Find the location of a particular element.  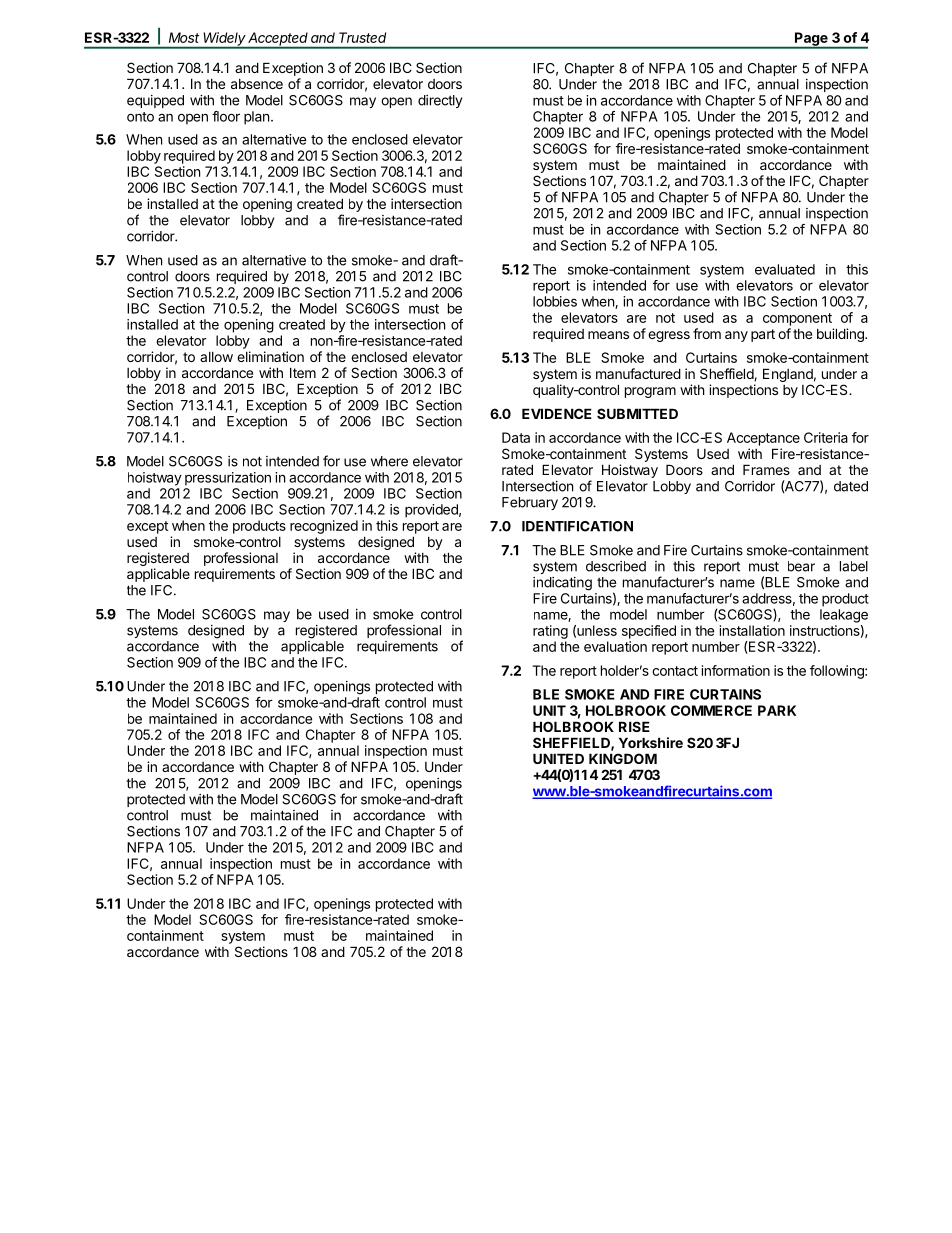

pressurization is located at coordinates (228, 479).
